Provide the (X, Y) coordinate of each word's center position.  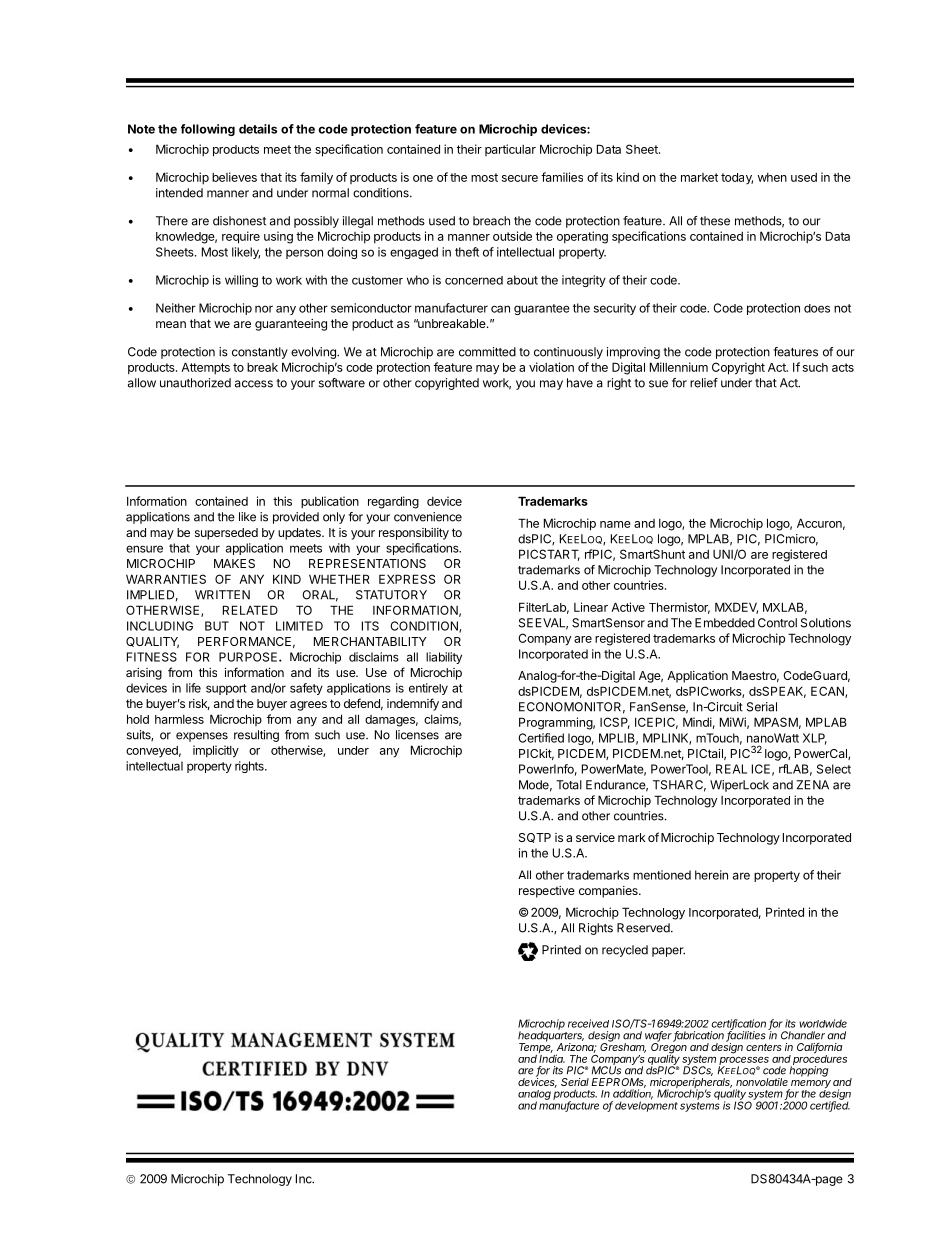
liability (444, 658)
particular (510, 150)
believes (234, 177)
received (588, 1023)
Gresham (623, 1046)
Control (777, 623)
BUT (217, 626)
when (772, 177)
